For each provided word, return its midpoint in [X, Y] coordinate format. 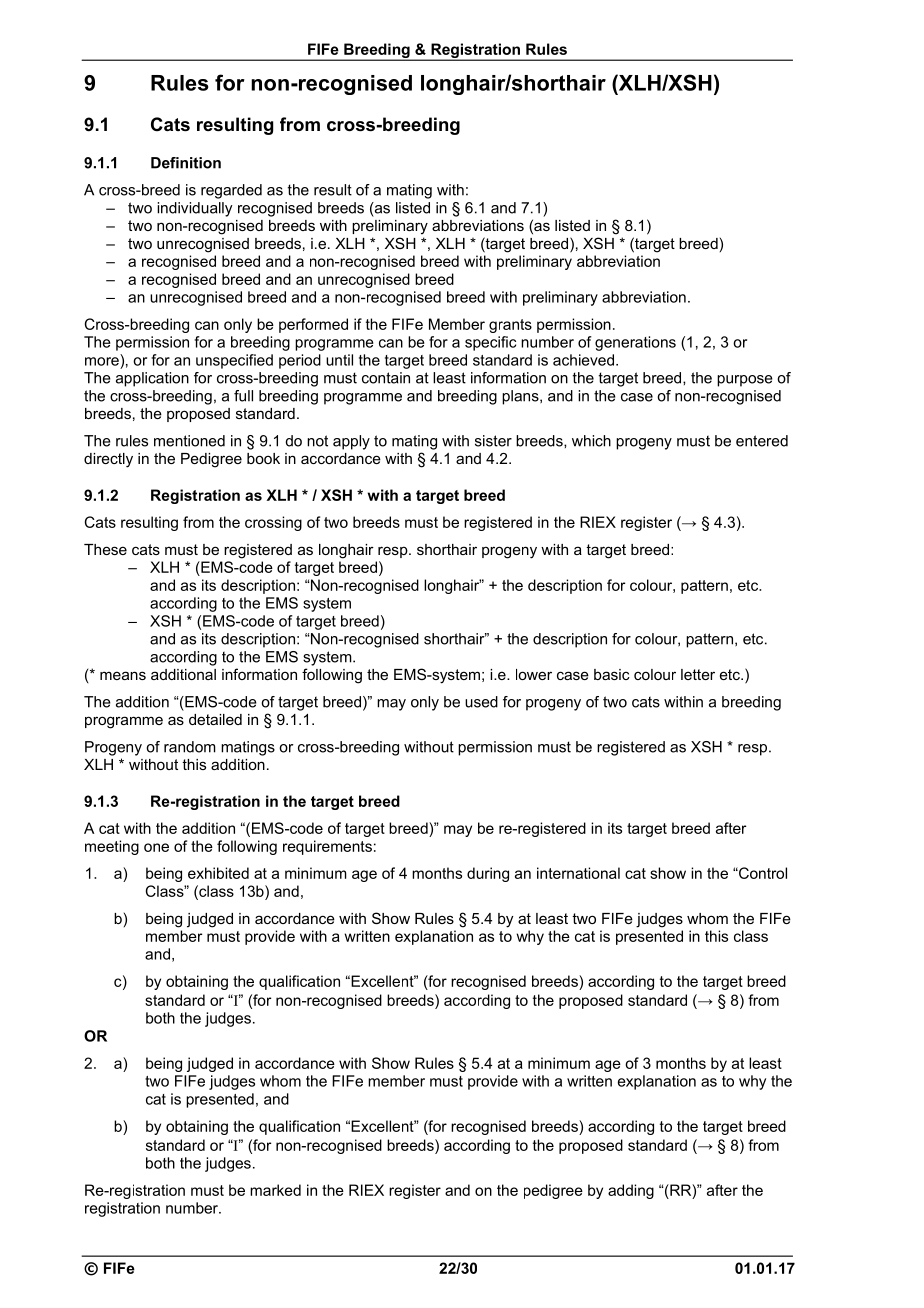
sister [493, 441]
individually [195, 209]
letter [698, 674]
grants [510, 326]
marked [275, 1190]
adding [631, 1191]
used [481, 702]
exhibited [218, 873]
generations [635, 343]
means [123, 675]
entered [762, 441]
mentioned [189, 441]
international [578, 873]
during [488, 874]
